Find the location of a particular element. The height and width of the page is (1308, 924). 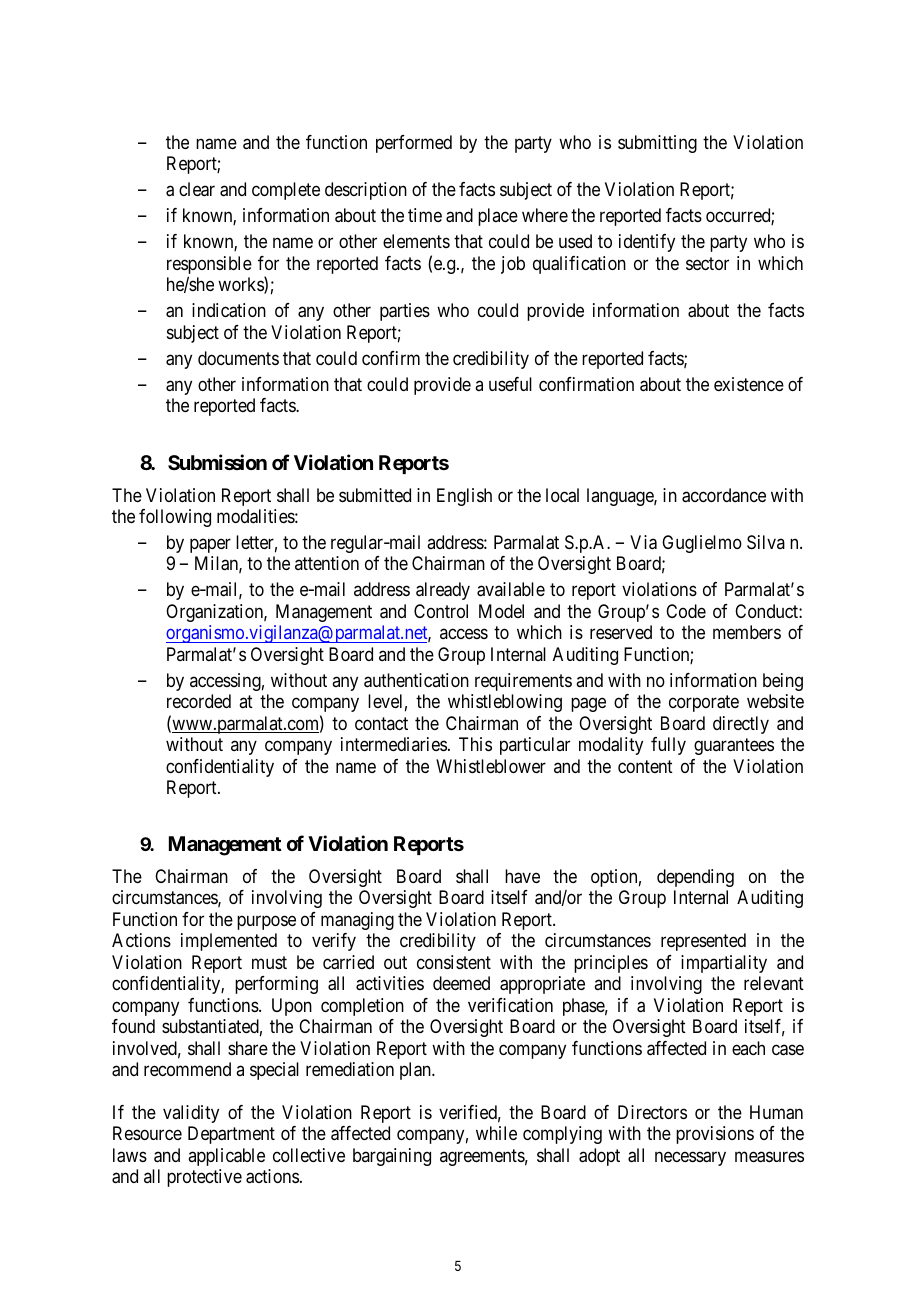

while is located at coordinates (496, 1133).
